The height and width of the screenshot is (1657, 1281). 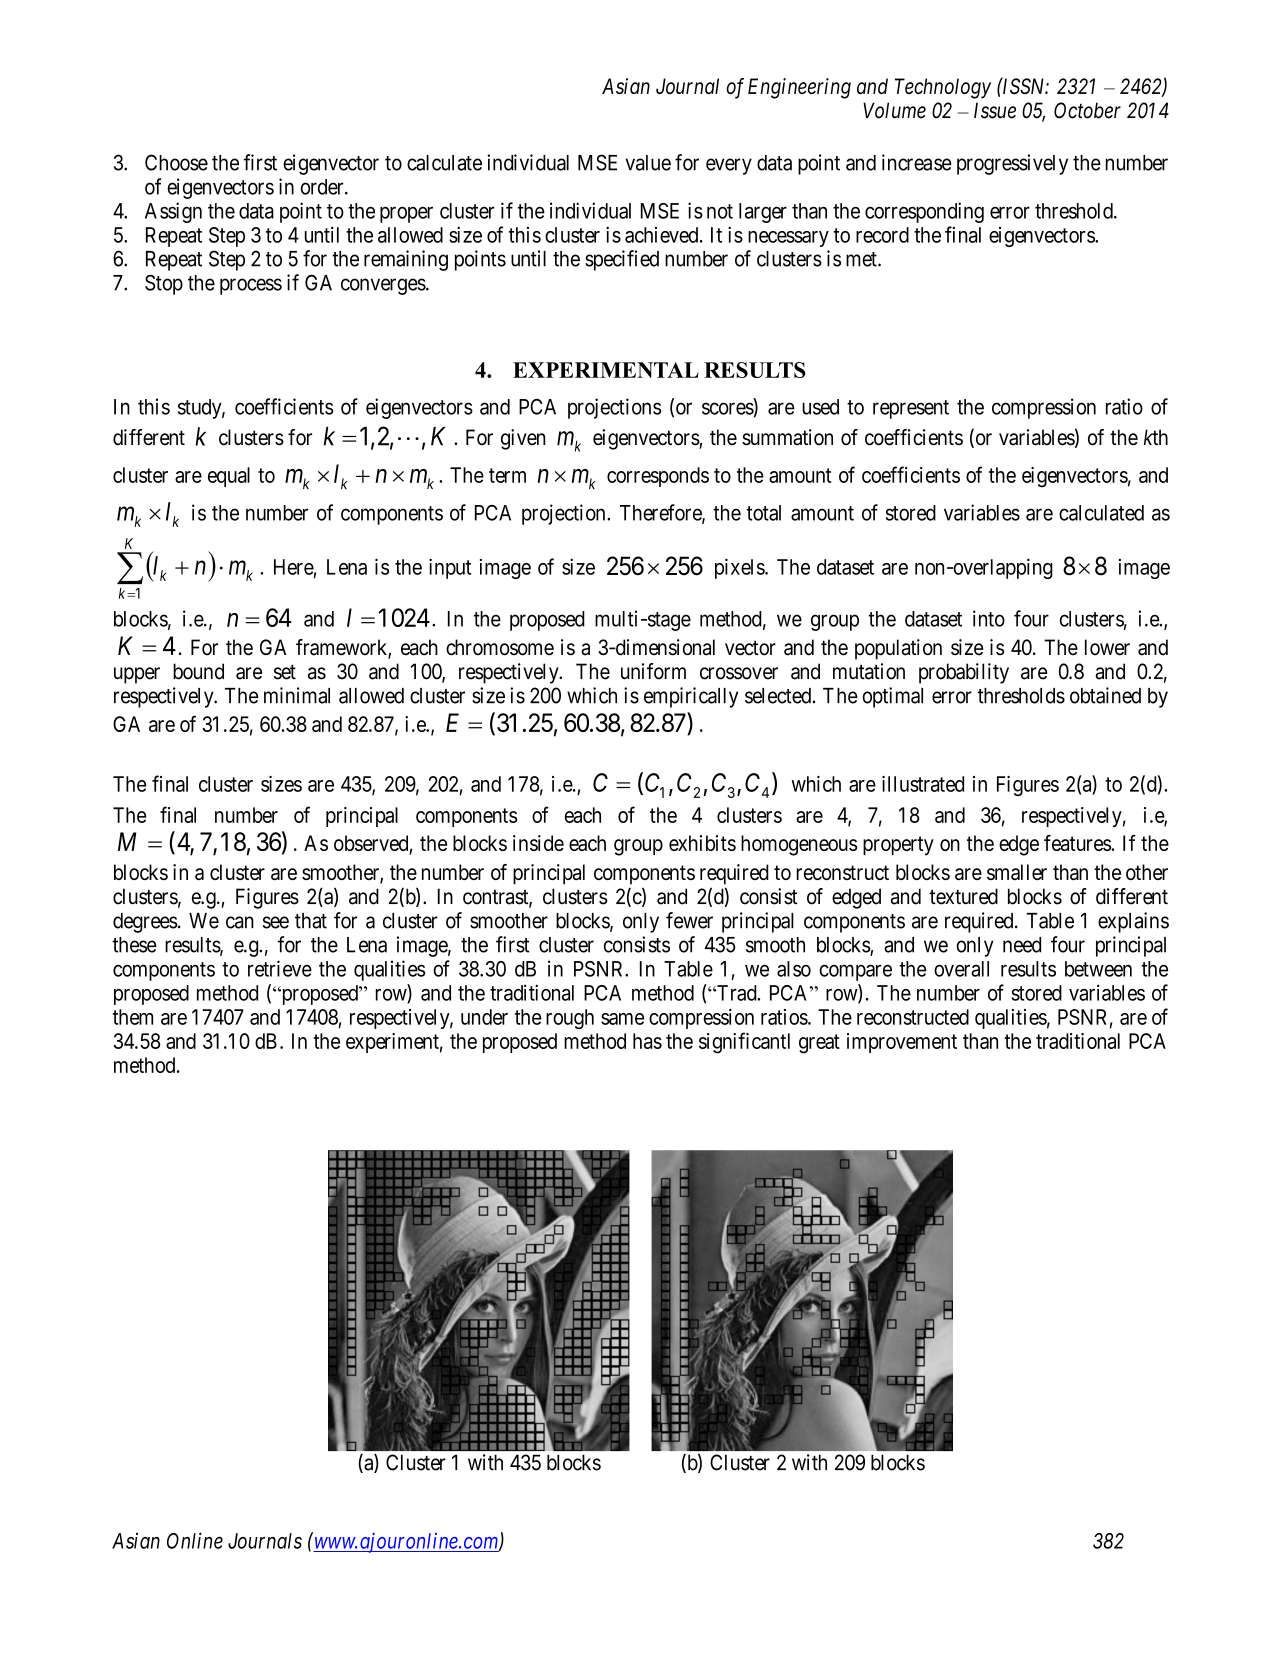 I want to click on into, so click(x=989, y=618).
